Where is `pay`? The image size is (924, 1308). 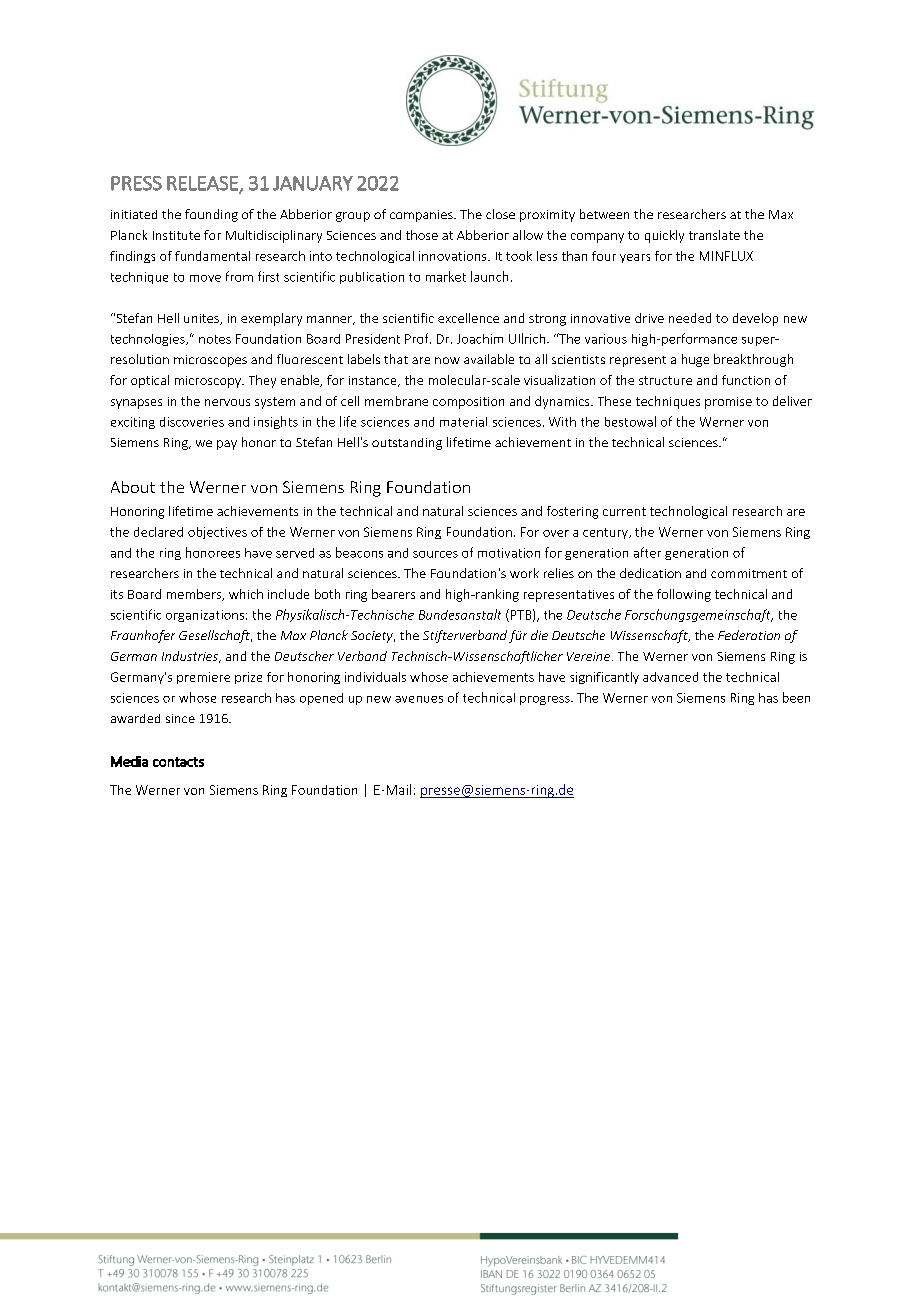
pay is located at coordinates (227, 445).
